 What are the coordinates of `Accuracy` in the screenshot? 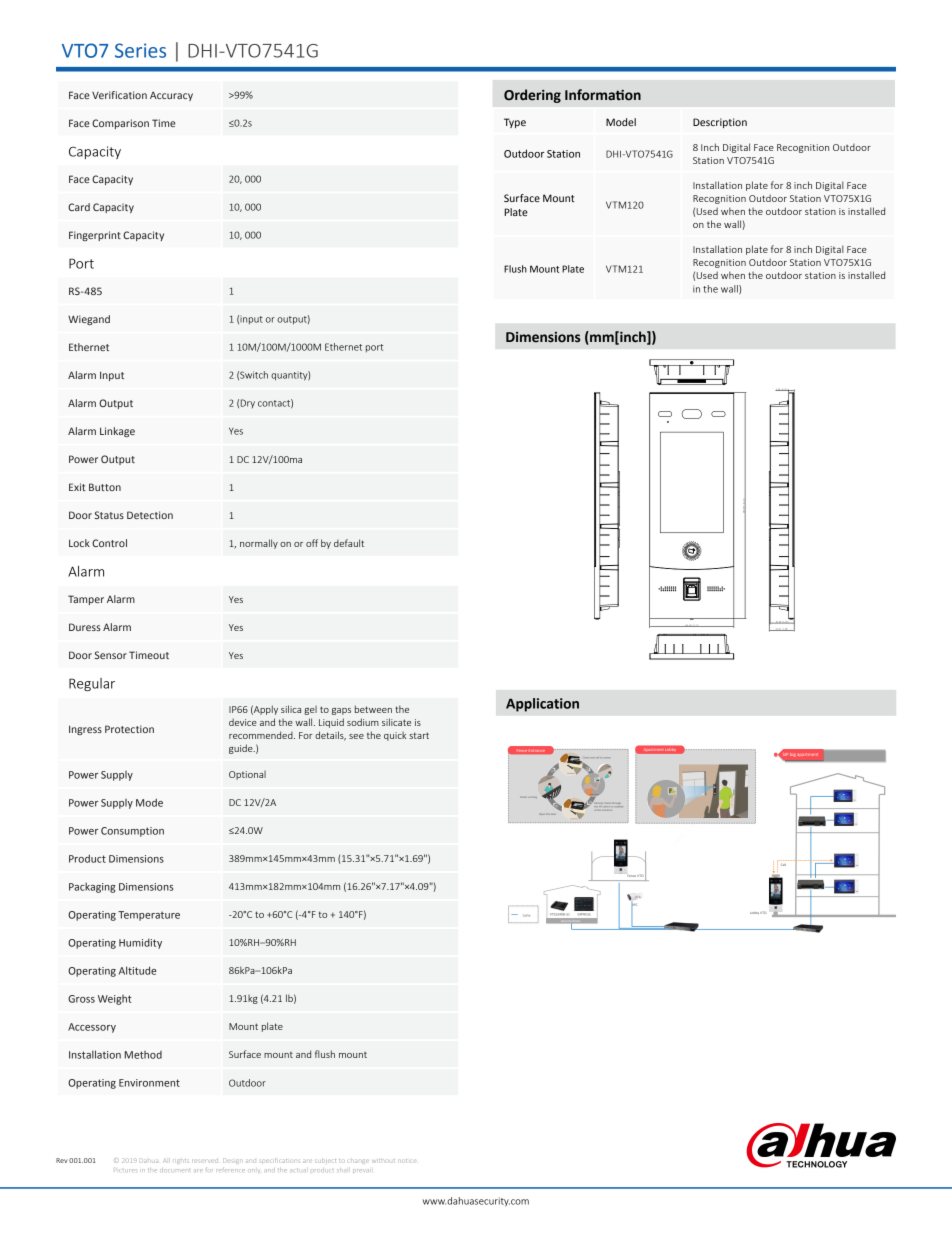 It's located at (171, 96).
